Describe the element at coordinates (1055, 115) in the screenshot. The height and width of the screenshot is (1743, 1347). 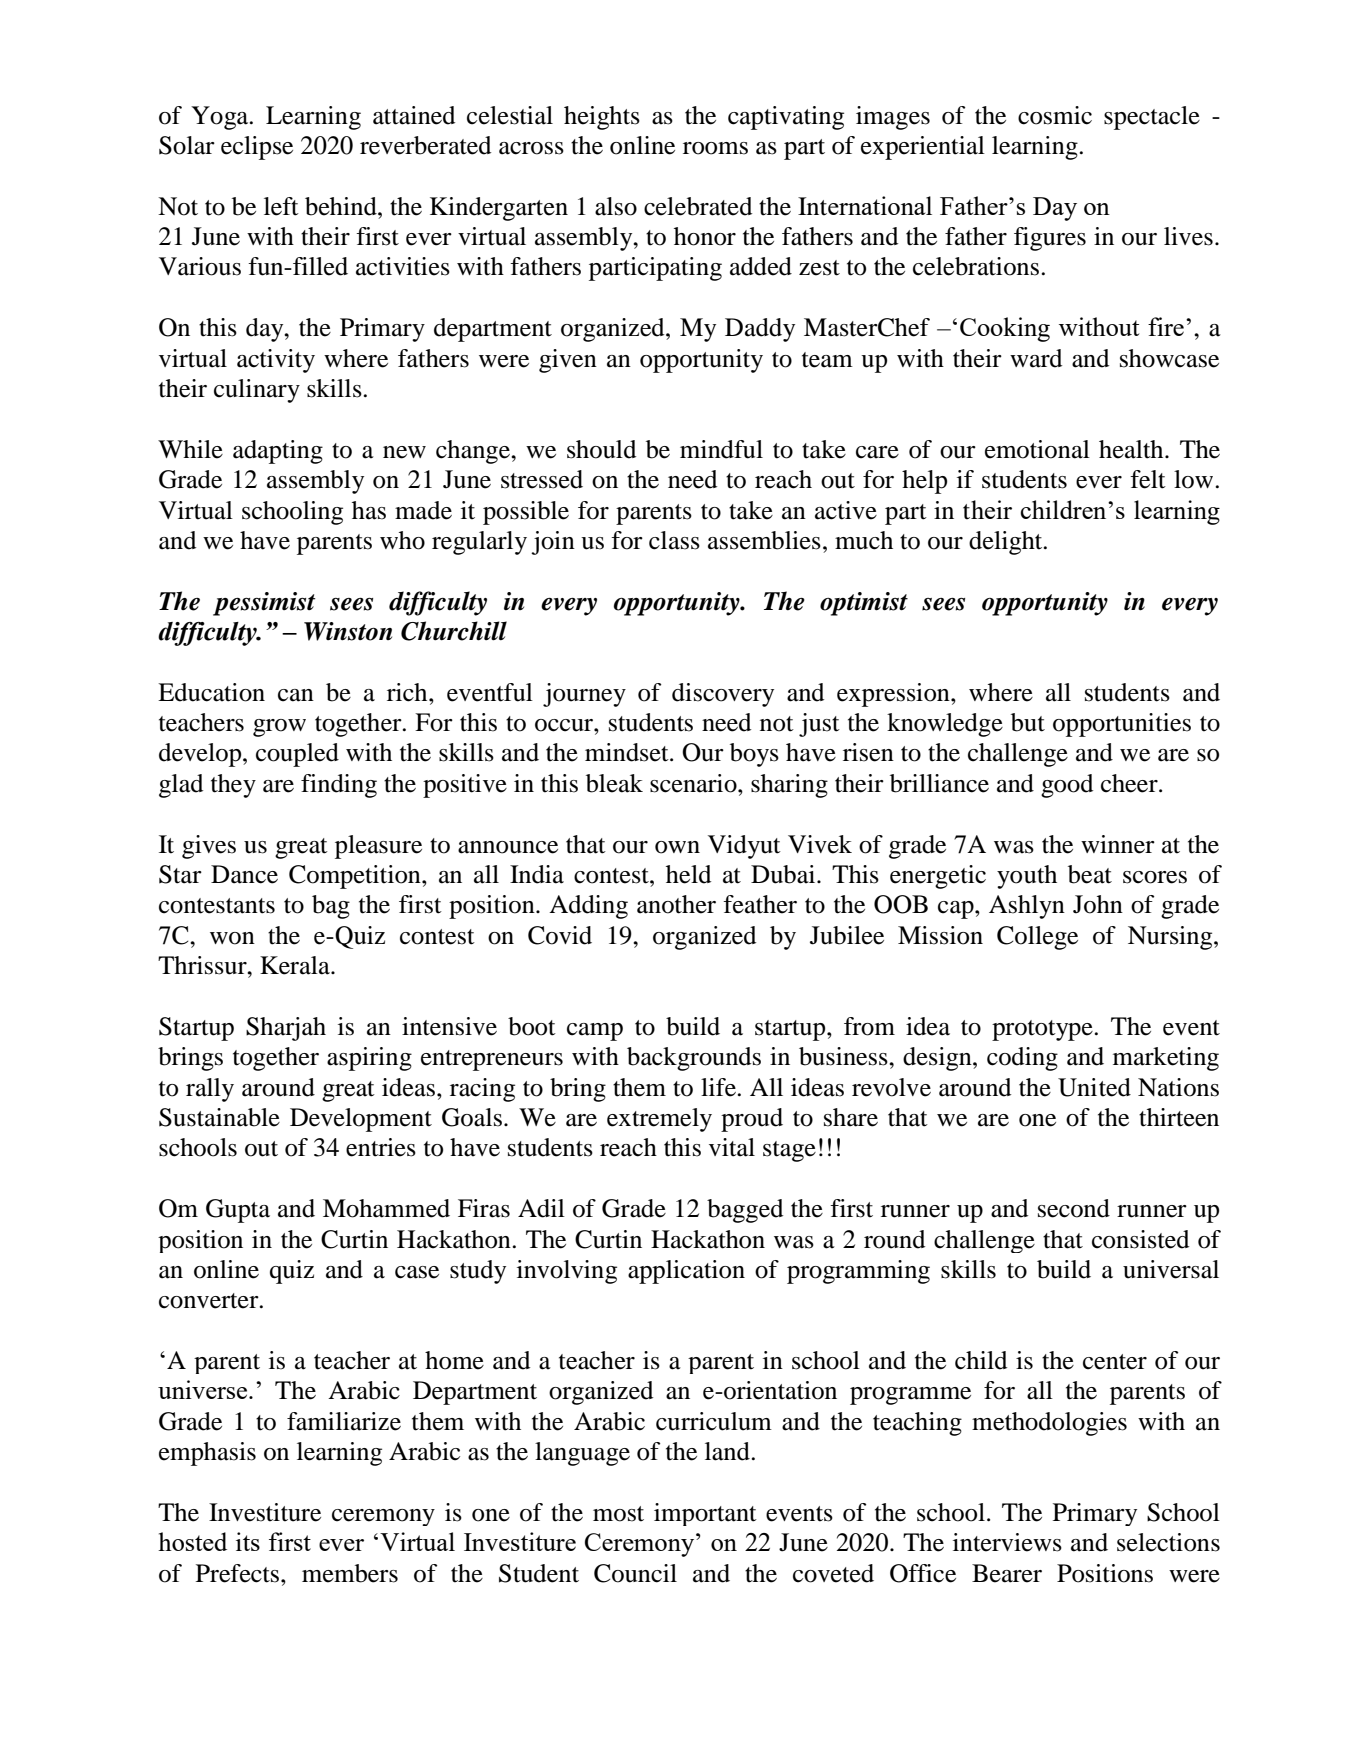
I see `cosmic` at that location.
